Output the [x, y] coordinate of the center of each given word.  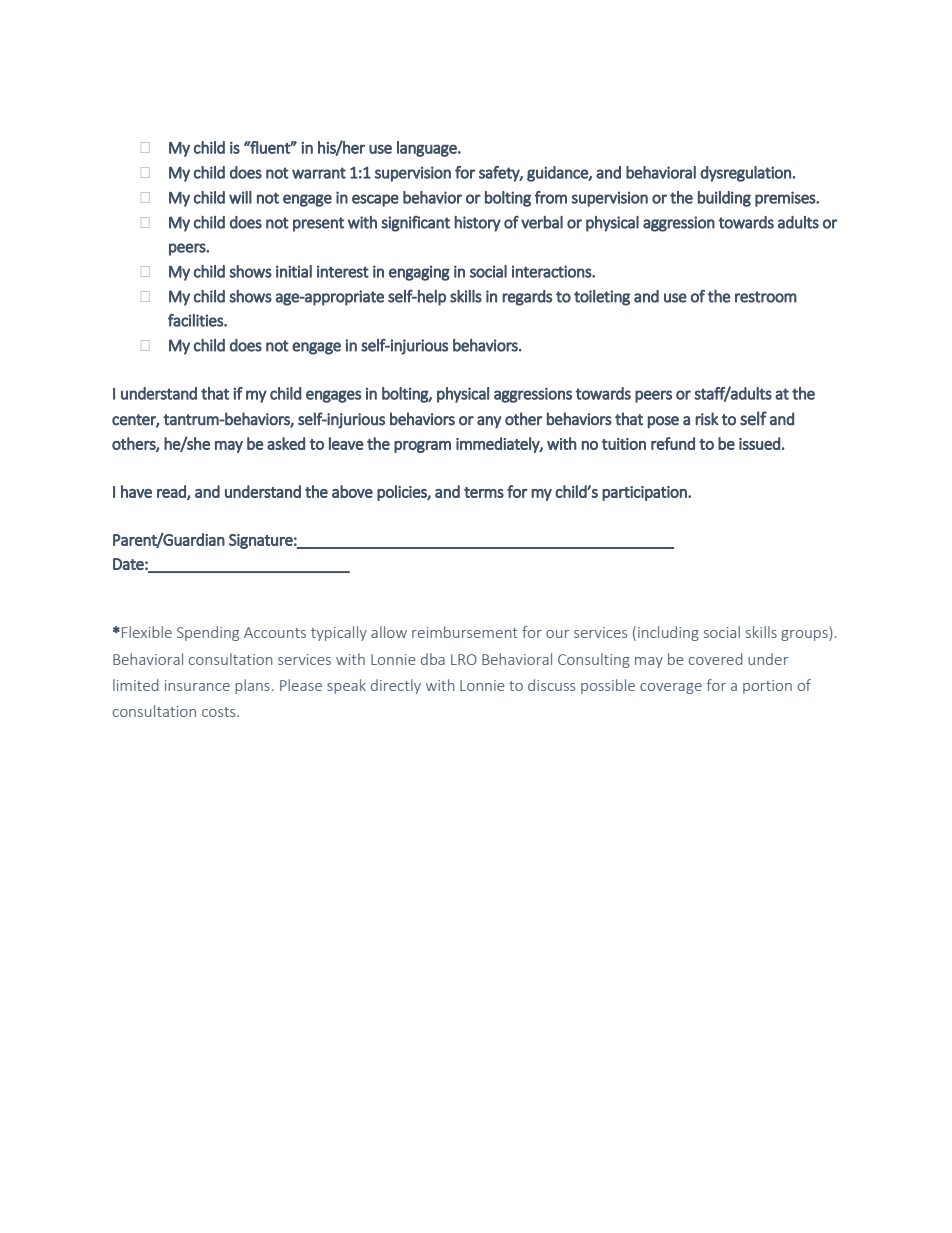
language [428, 149]
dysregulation [745, 174]
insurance [197, 685]
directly [396, 686]
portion [767, 687]
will [240, 197]
